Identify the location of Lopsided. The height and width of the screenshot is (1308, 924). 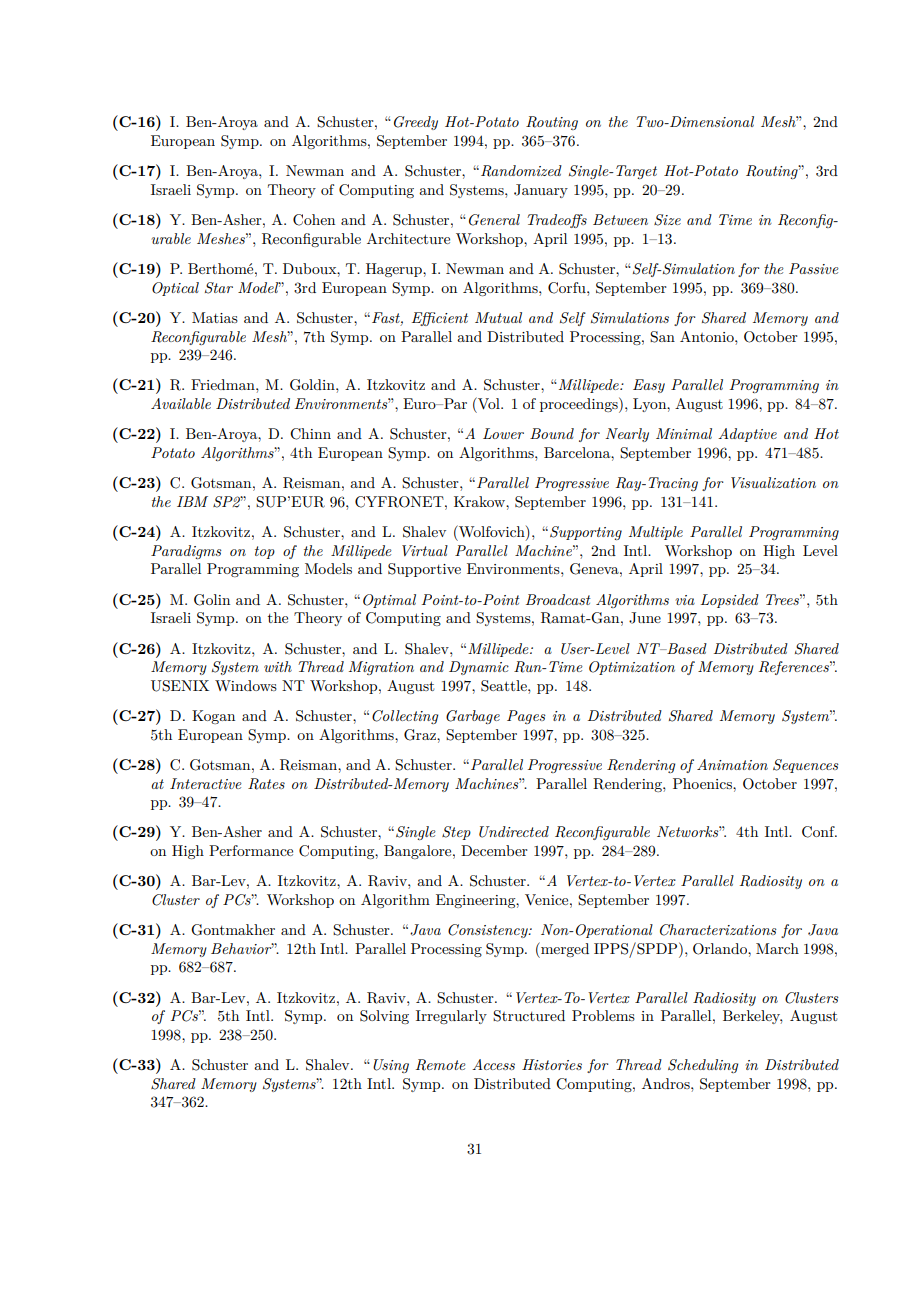
(730, 601).
